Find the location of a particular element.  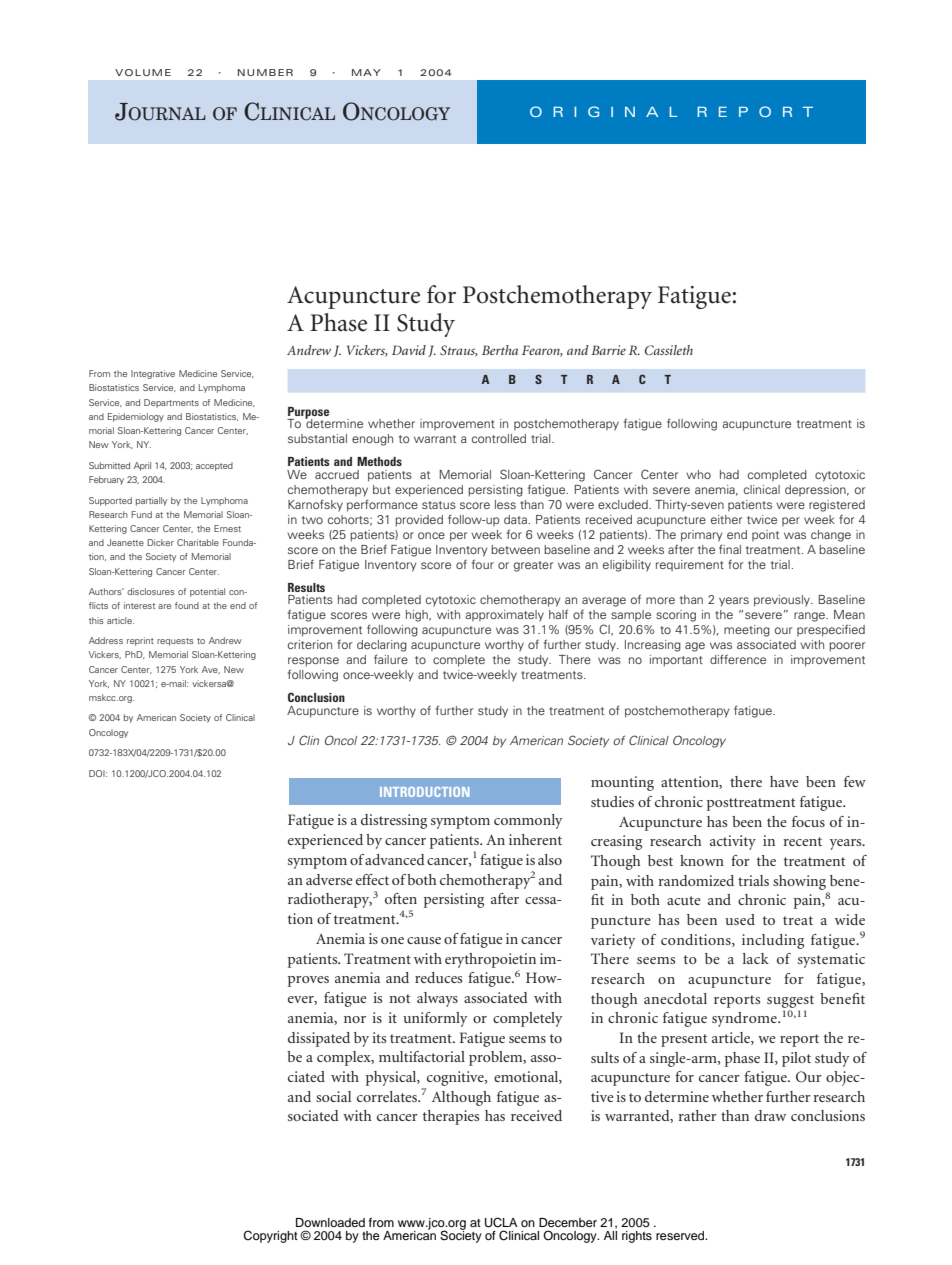

requests is located at coordinates (175, 642).
